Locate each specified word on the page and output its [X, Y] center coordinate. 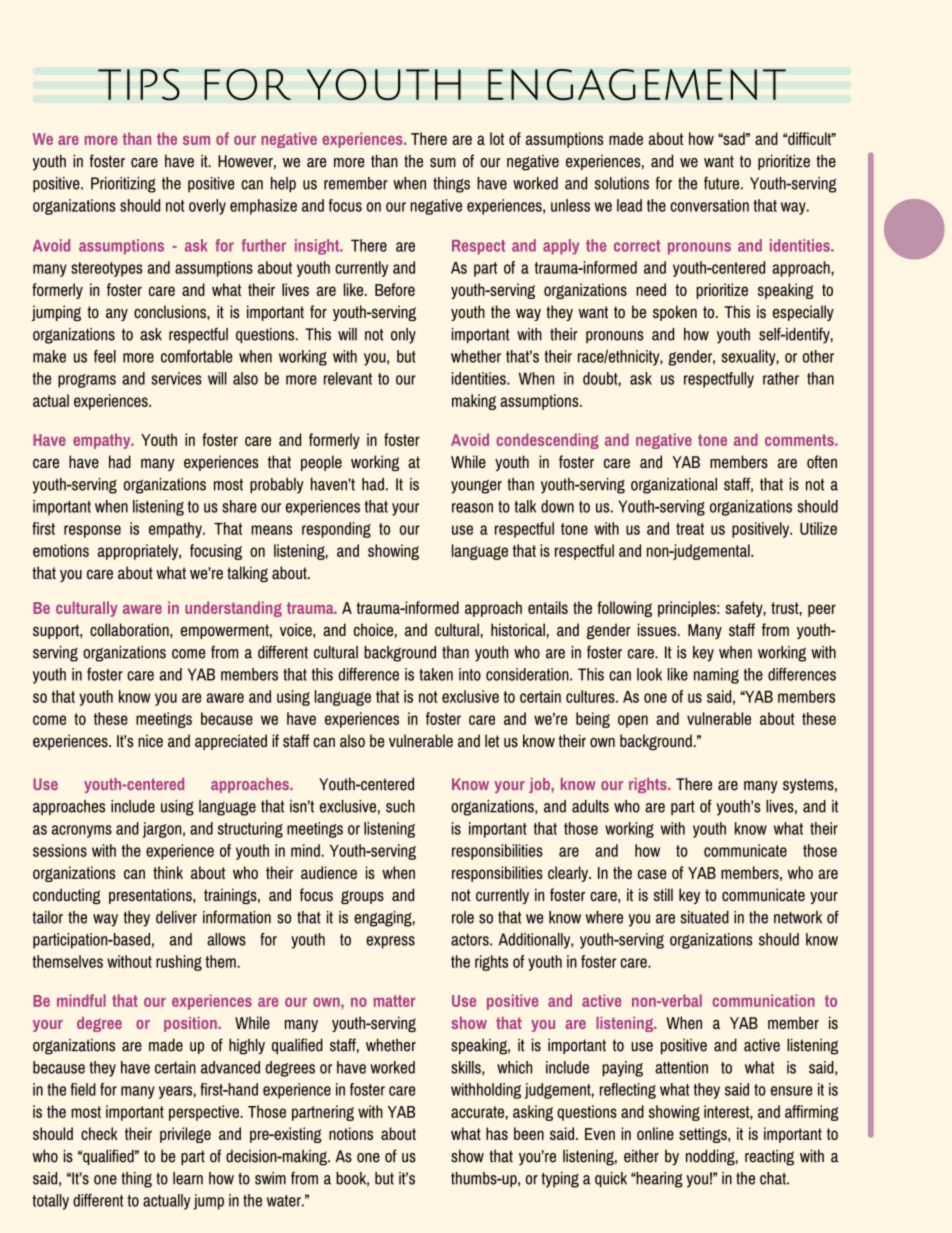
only [403, 336]
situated [704, 917]
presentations [151, 896]
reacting [769, 1158]
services [176, 378]
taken [436, 674]
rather [781, 378]
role [463, 917]
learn [188, 1178]
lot [497, 138]
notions [351, 1133]
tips [139, 85]
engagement [637, 85]
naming [716, 676]
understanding [233, 609]
